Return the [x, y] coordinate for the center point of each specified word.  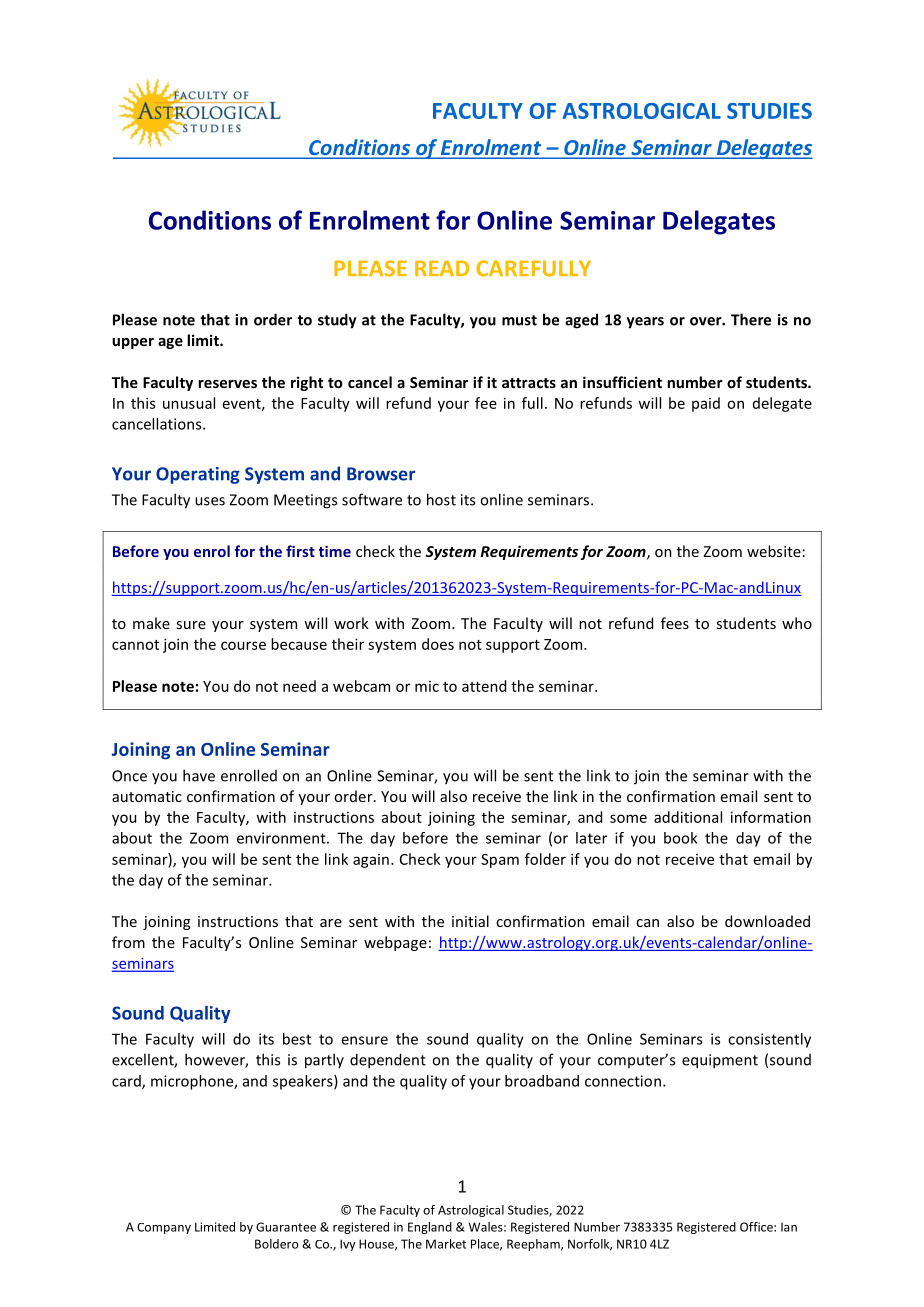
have [199, 775]
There [751, 319]
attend [484, 686]
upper [133, 343]
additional [688, 817]
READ [442, 268]
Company [164, 1228]
